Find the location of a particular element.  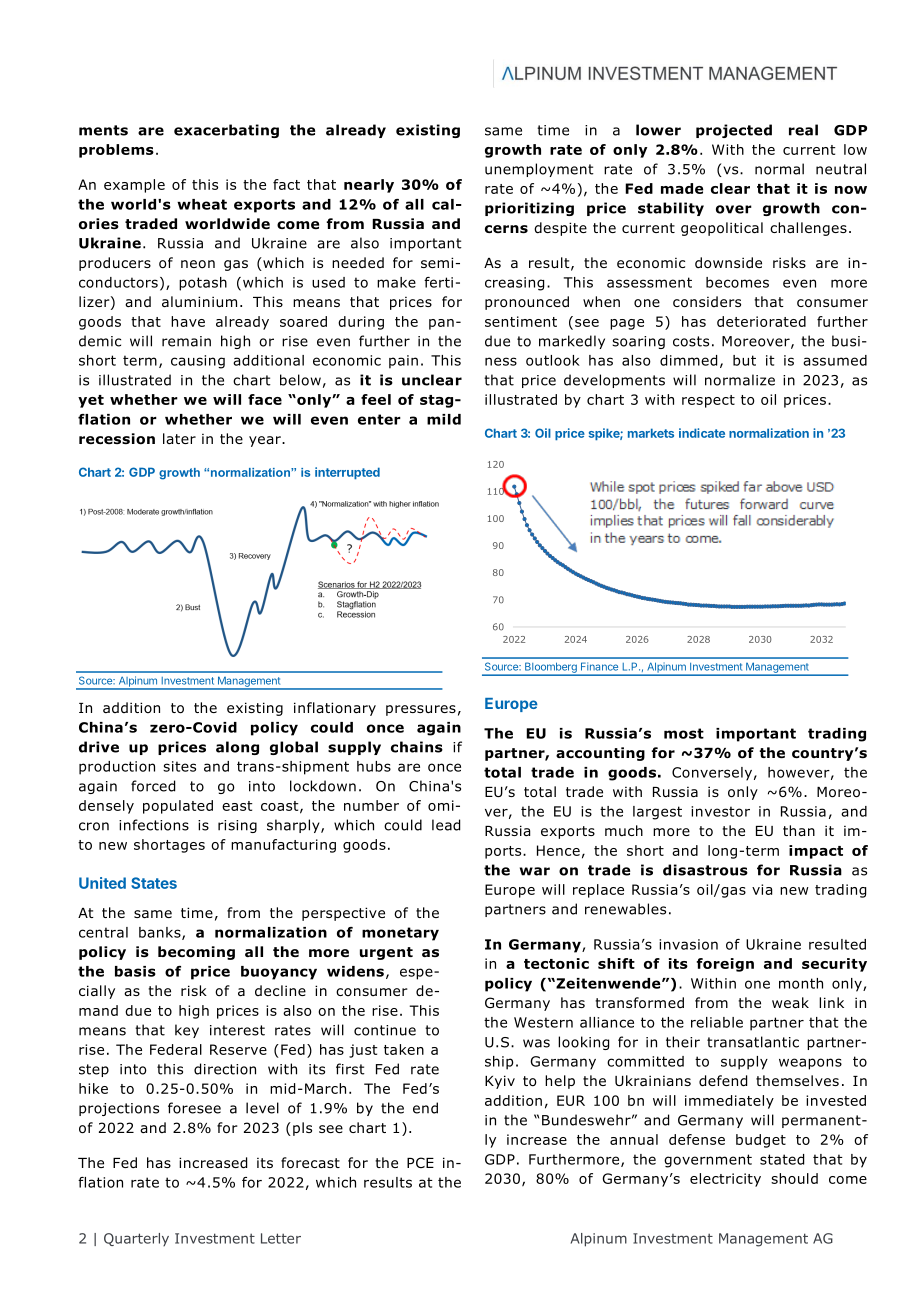

Quarterly is located at coordinates (136, 1239).
